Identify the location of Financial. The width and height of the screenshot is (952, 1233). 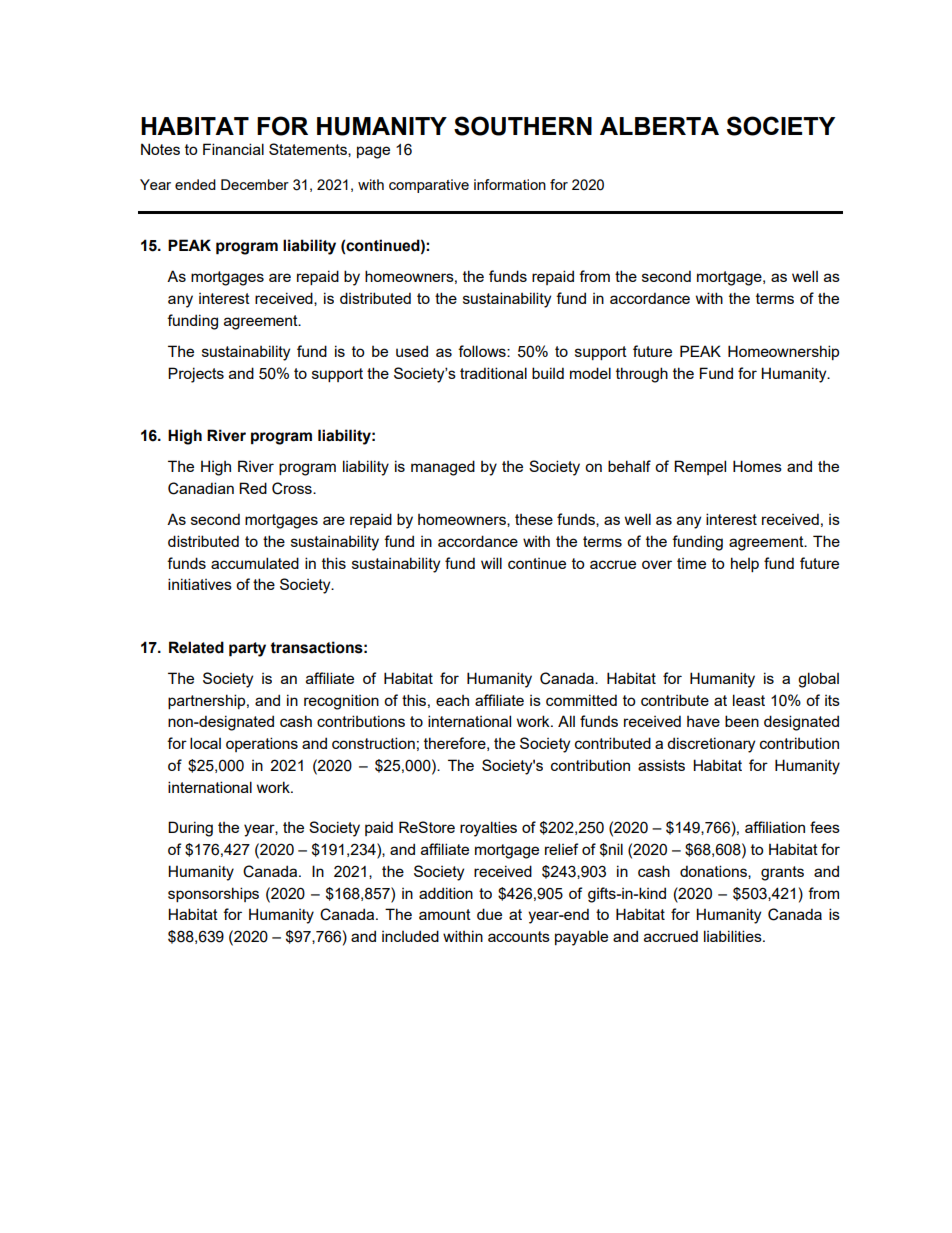
(233, 149).
